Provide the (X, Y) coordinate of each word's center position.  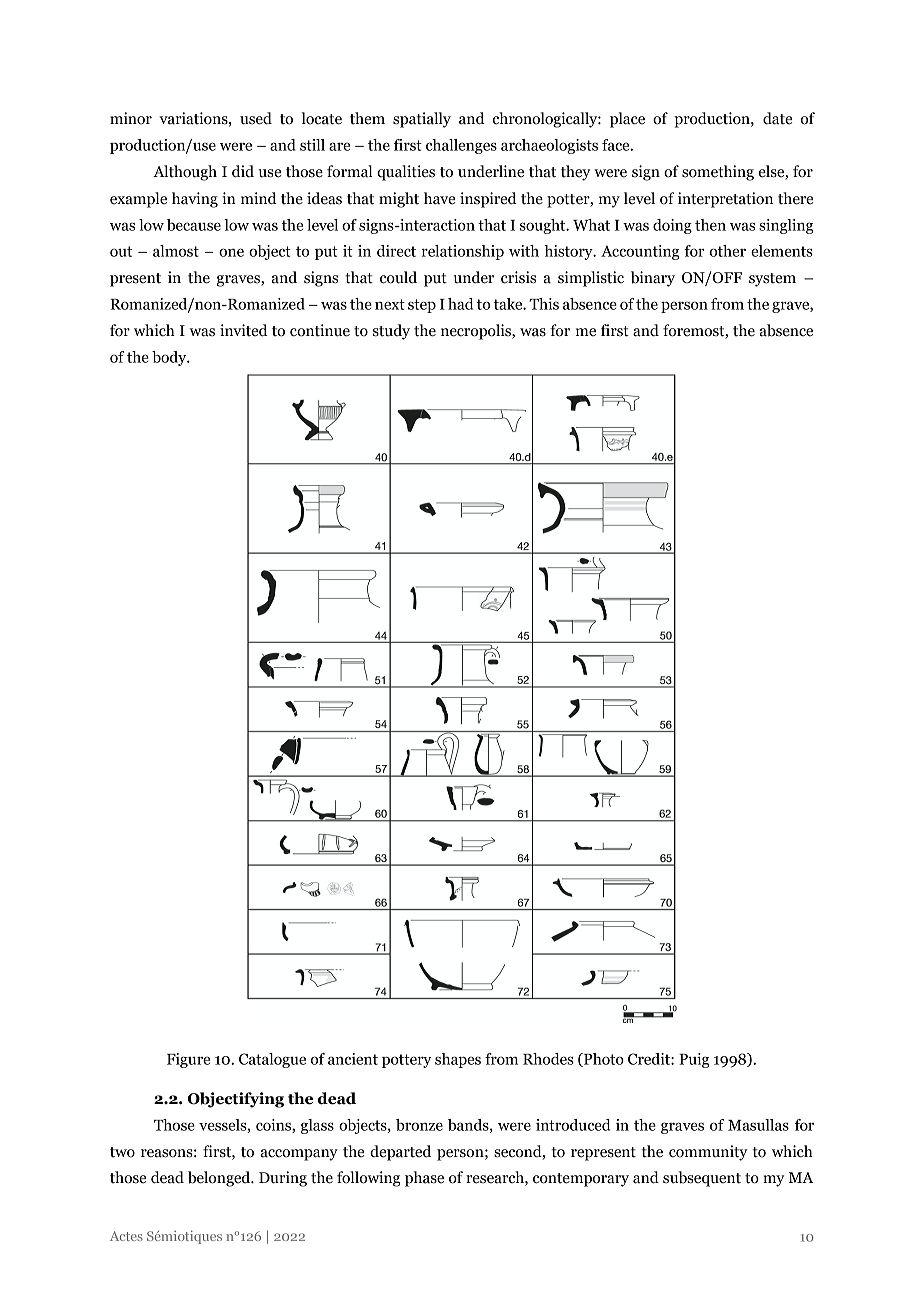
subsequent (702, 1179)
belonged (220, 1179)
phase (424, 1179)
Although (185, 173)
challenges (461, 146)
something (718, 173)
